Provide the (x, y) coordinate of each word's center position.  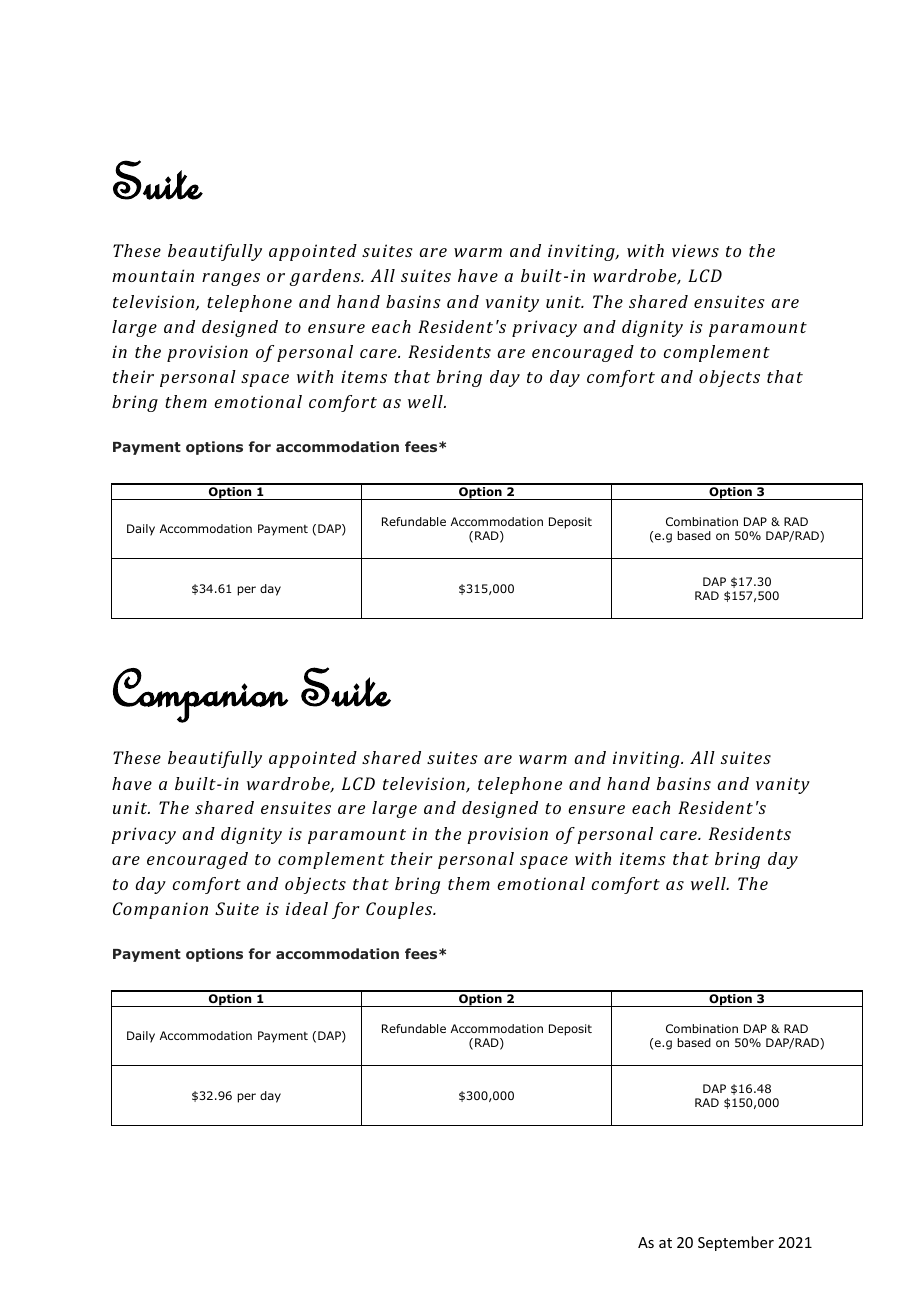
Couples (400, 910)
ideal (307, 908)
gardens (326, 277)
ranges (231, 279)
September (736, 1243)
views (695, 250)
